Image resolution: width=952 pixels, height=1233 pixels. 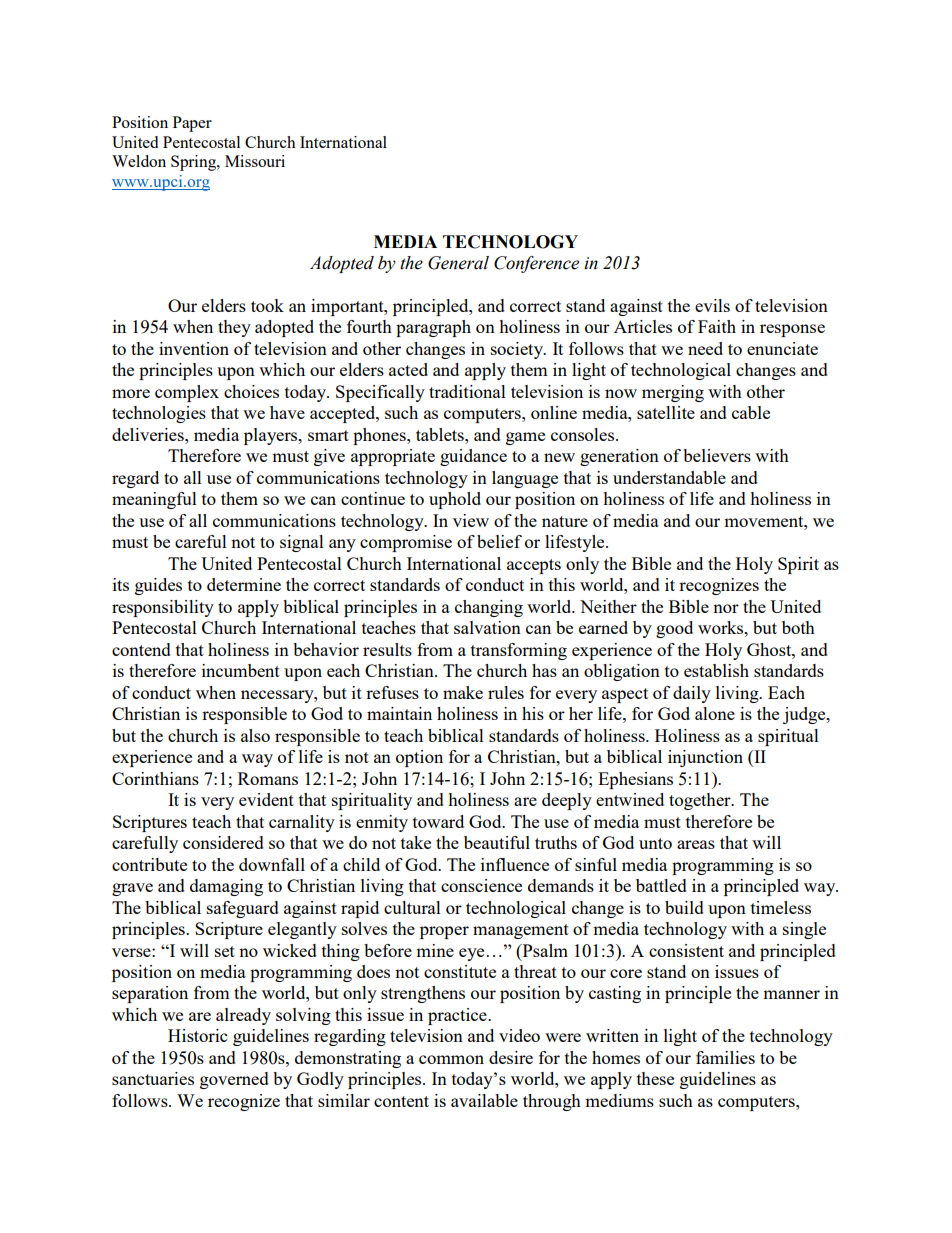 What do you see at coordinates (234, 1080) in the document?
I see `governed` at bounding box center [234, 1080].
